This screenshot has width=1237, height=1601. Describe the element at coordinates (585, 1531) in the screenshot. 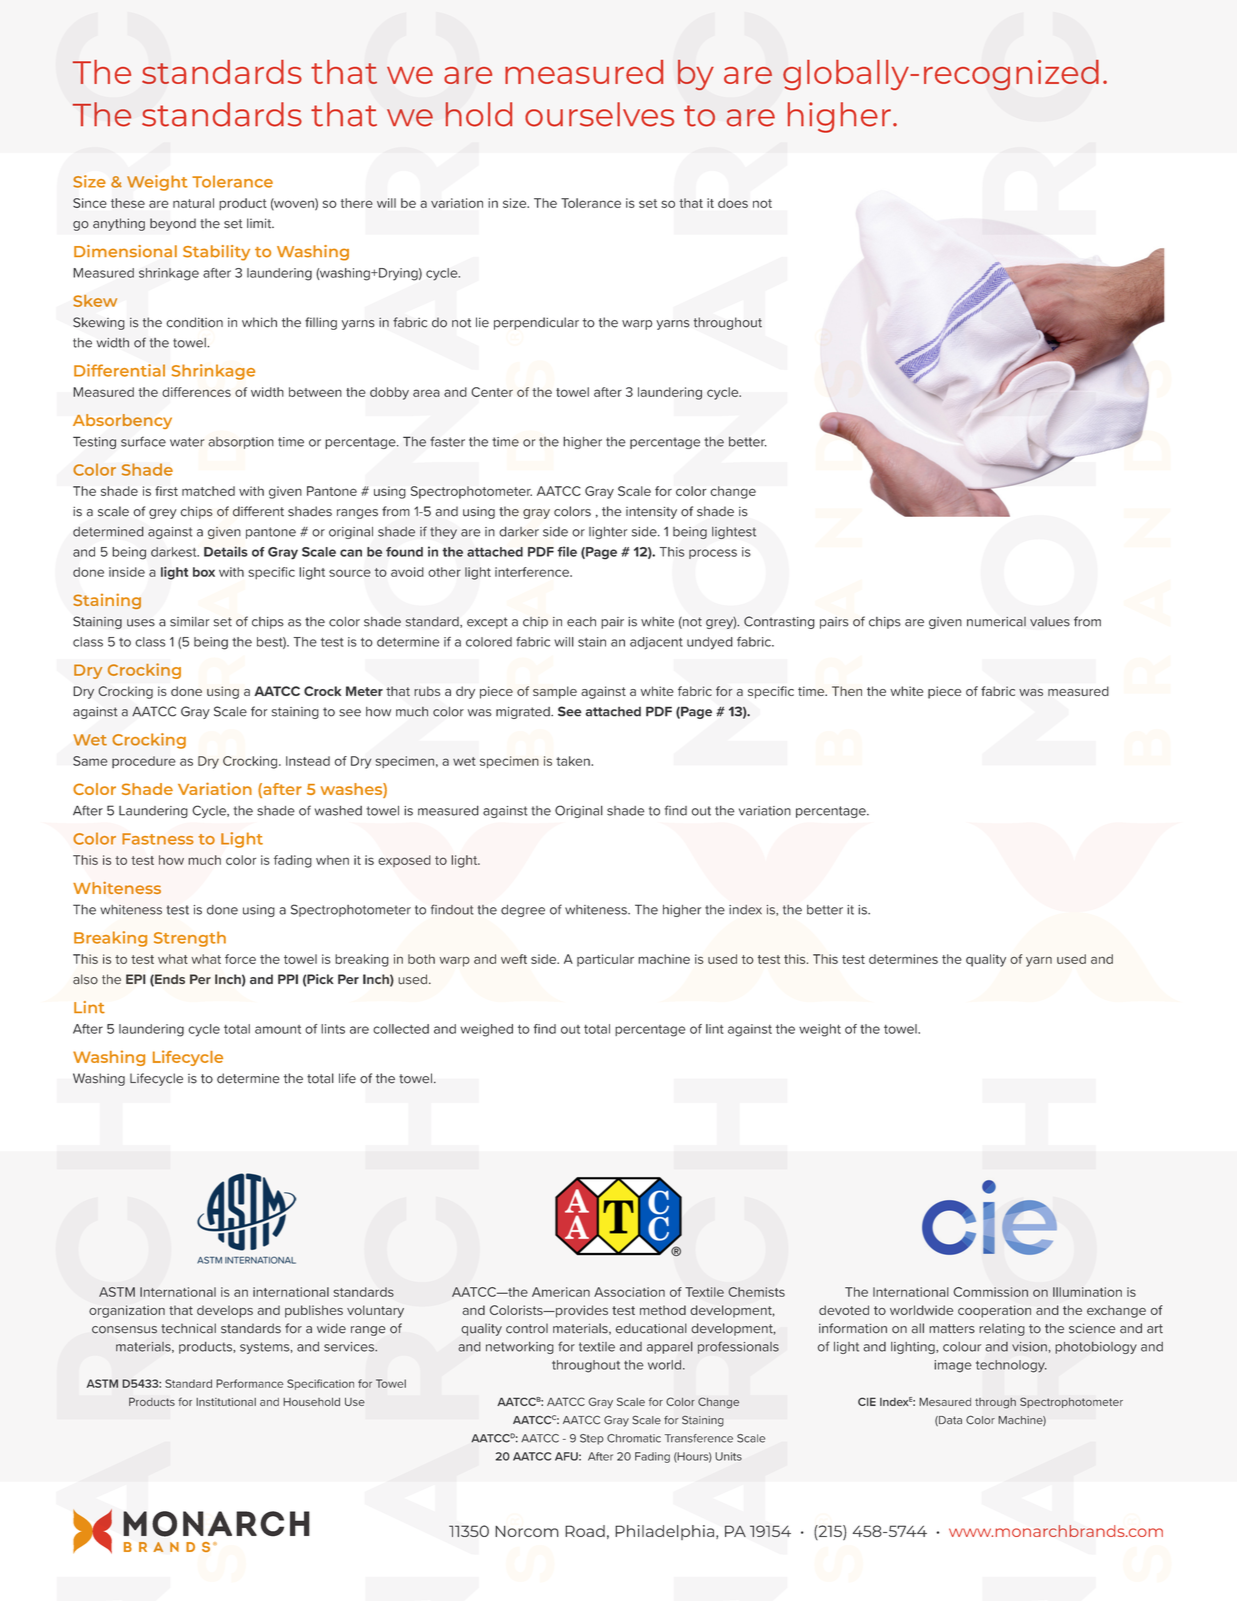

I see `Road` at that location.
